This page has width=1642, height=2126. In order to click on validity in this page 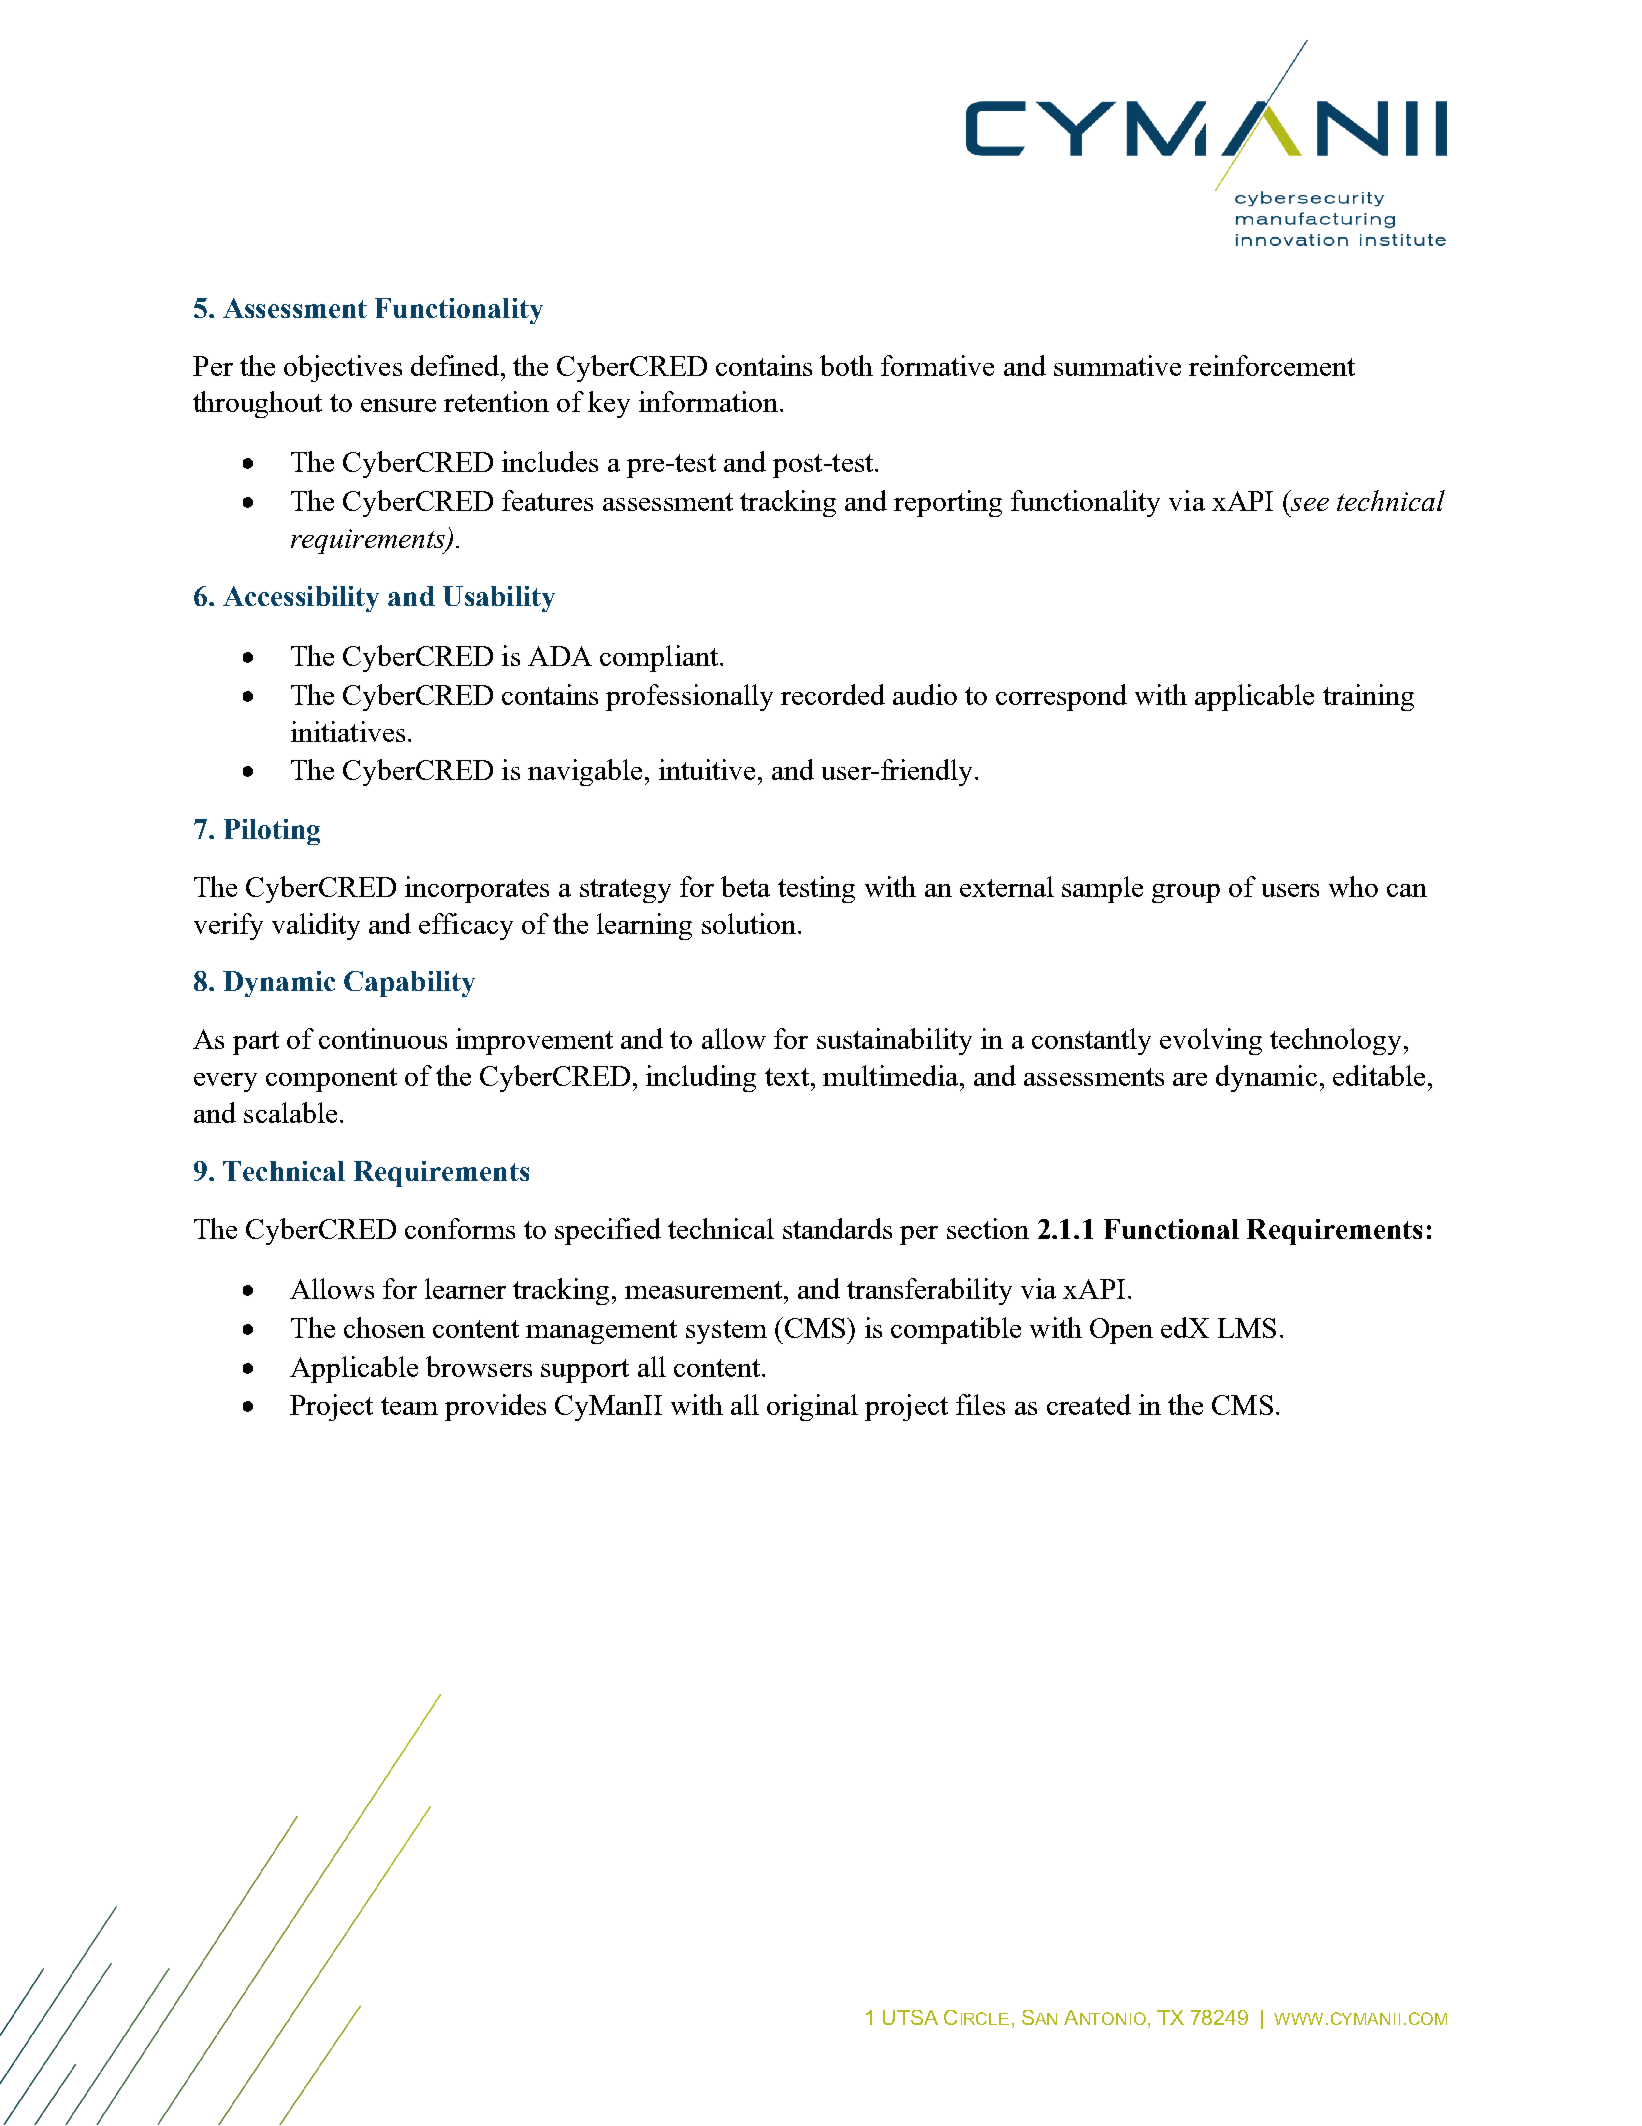, I will do `click(316, 926)`.
